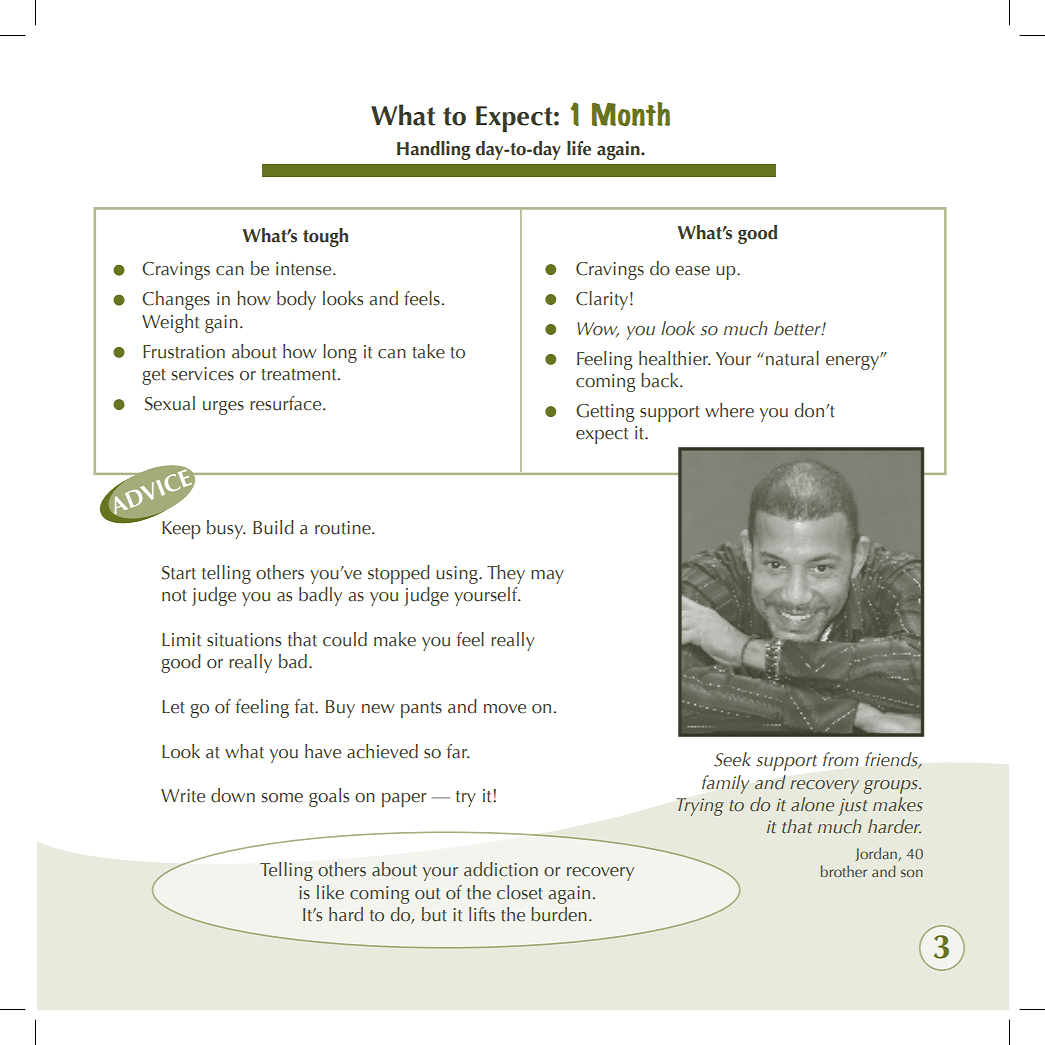  I want to click on from, so click(841, 759).
